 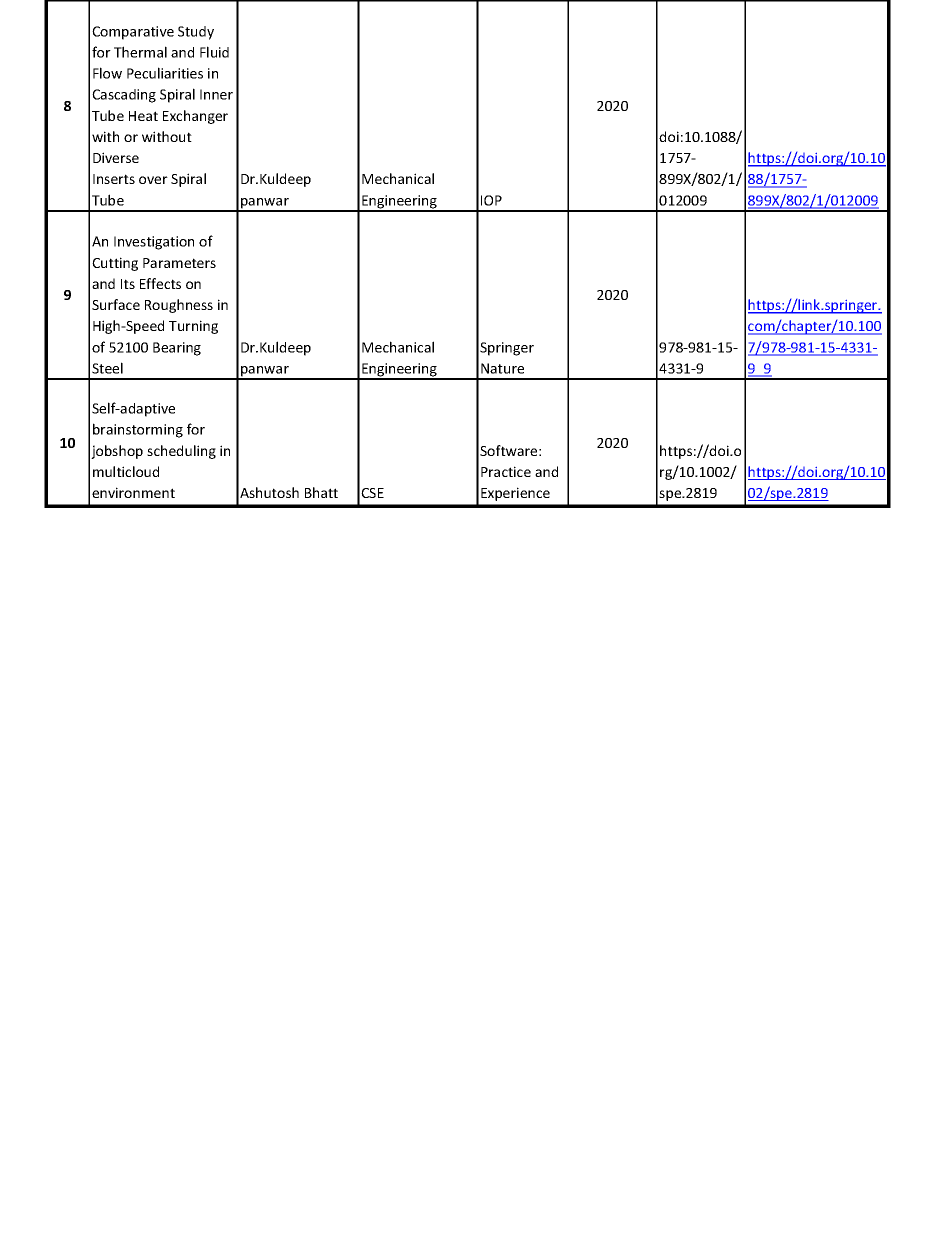 I want to click on environment, so click(x=133, y=492).
